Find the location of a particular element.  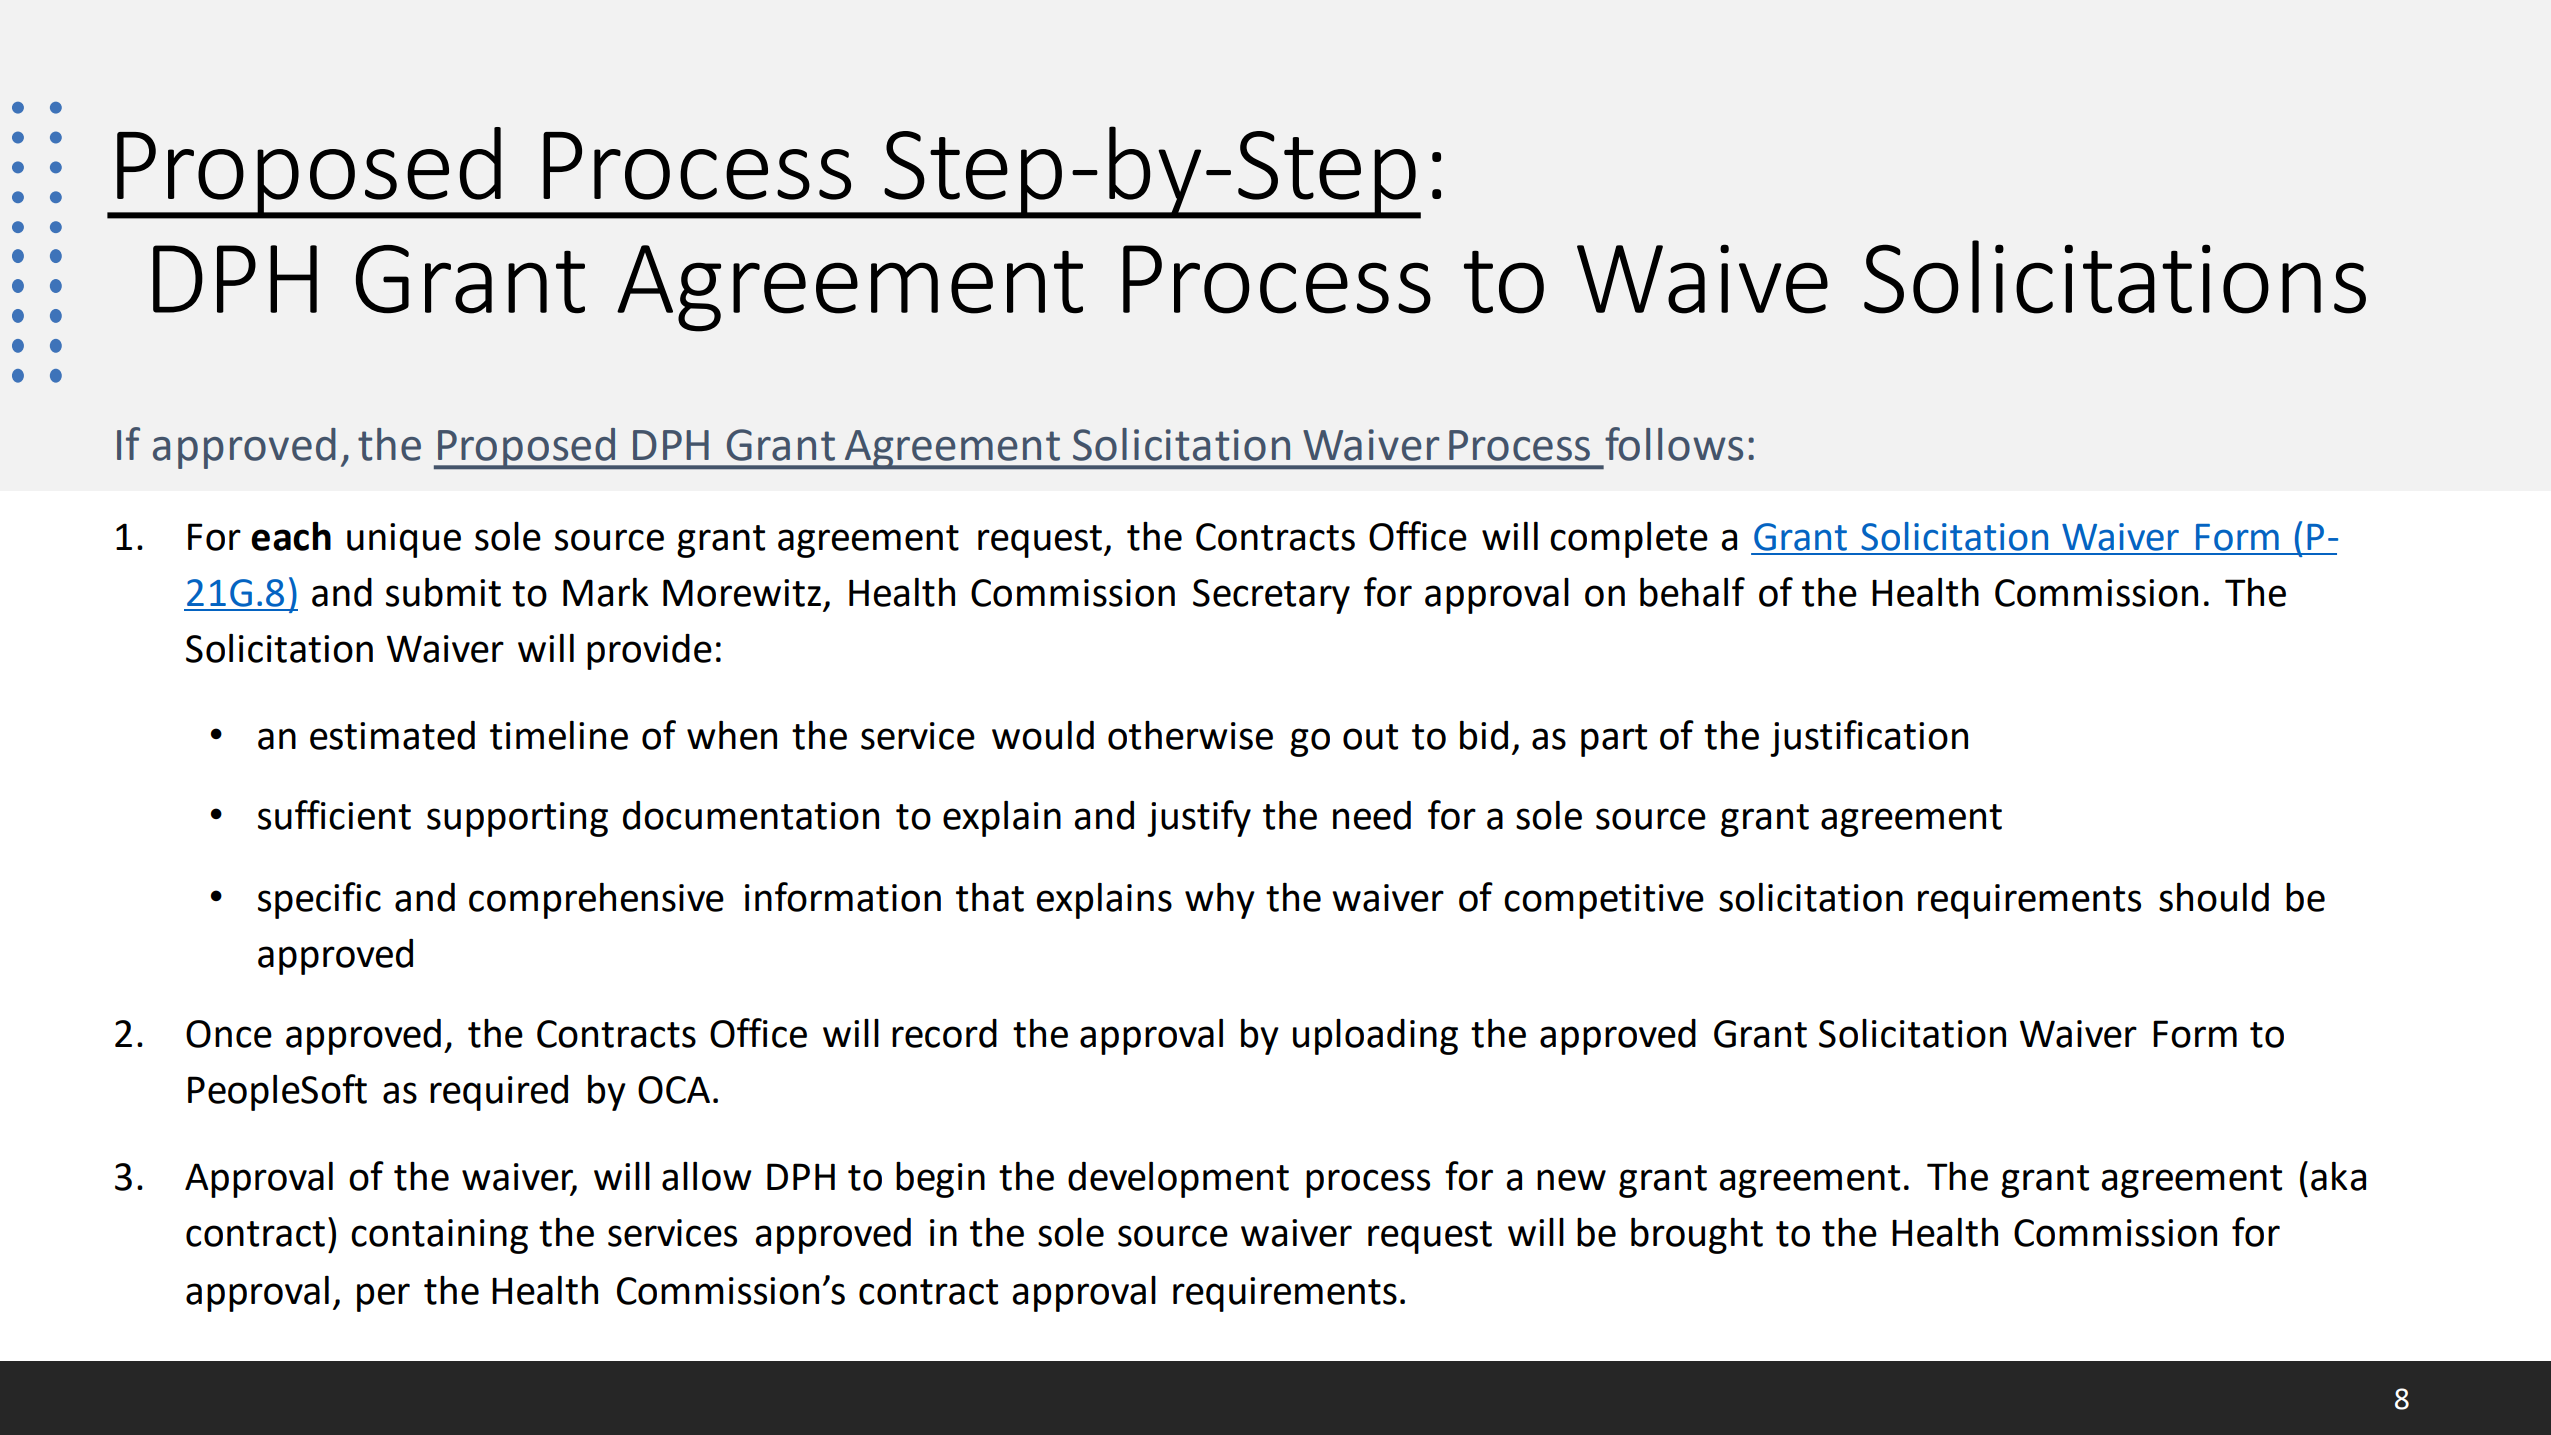

unique is located at coordinates (404, 540).
